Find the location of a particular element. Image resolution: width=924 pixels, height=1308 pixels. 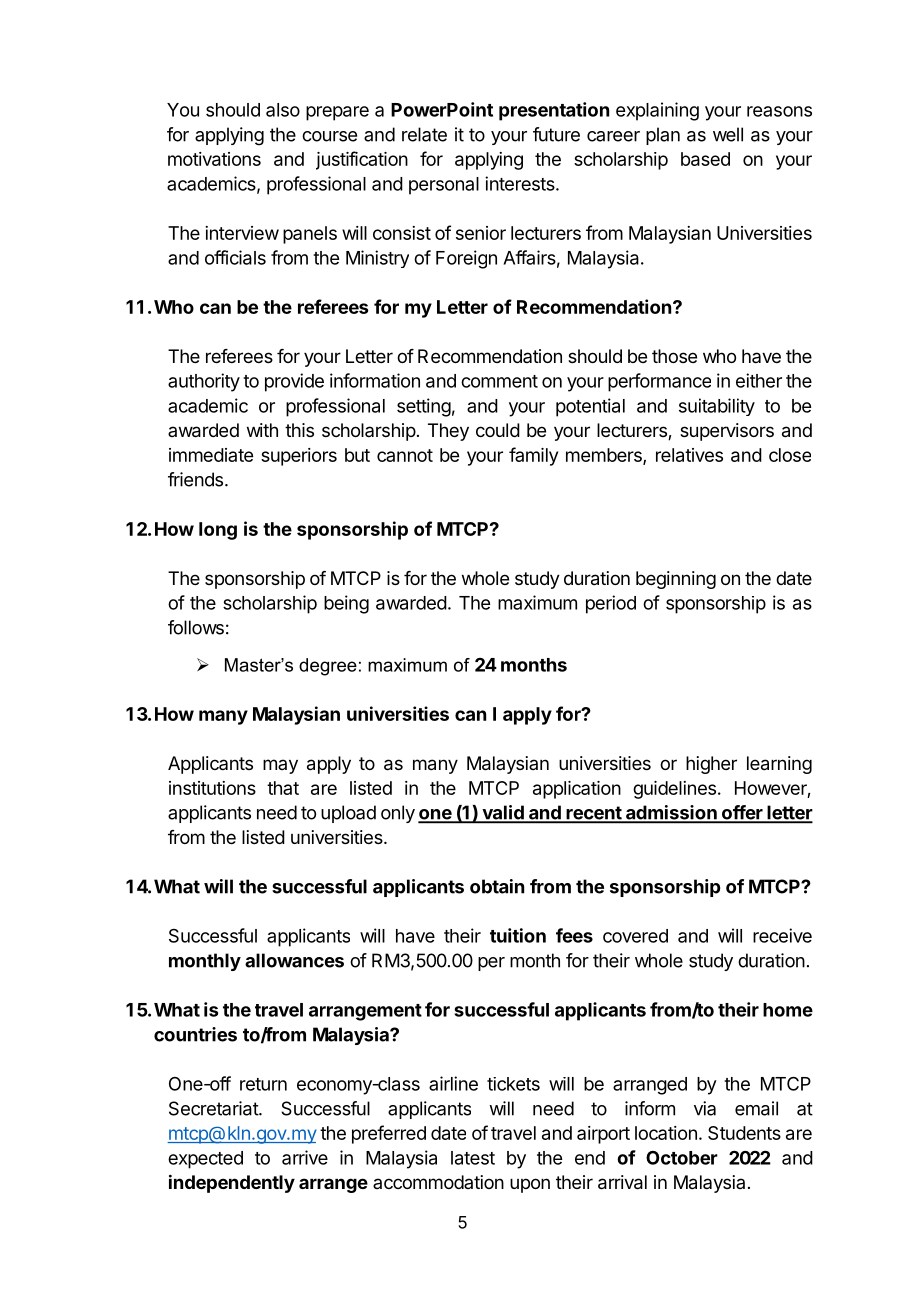

well is located at coordinates (728, 134).
